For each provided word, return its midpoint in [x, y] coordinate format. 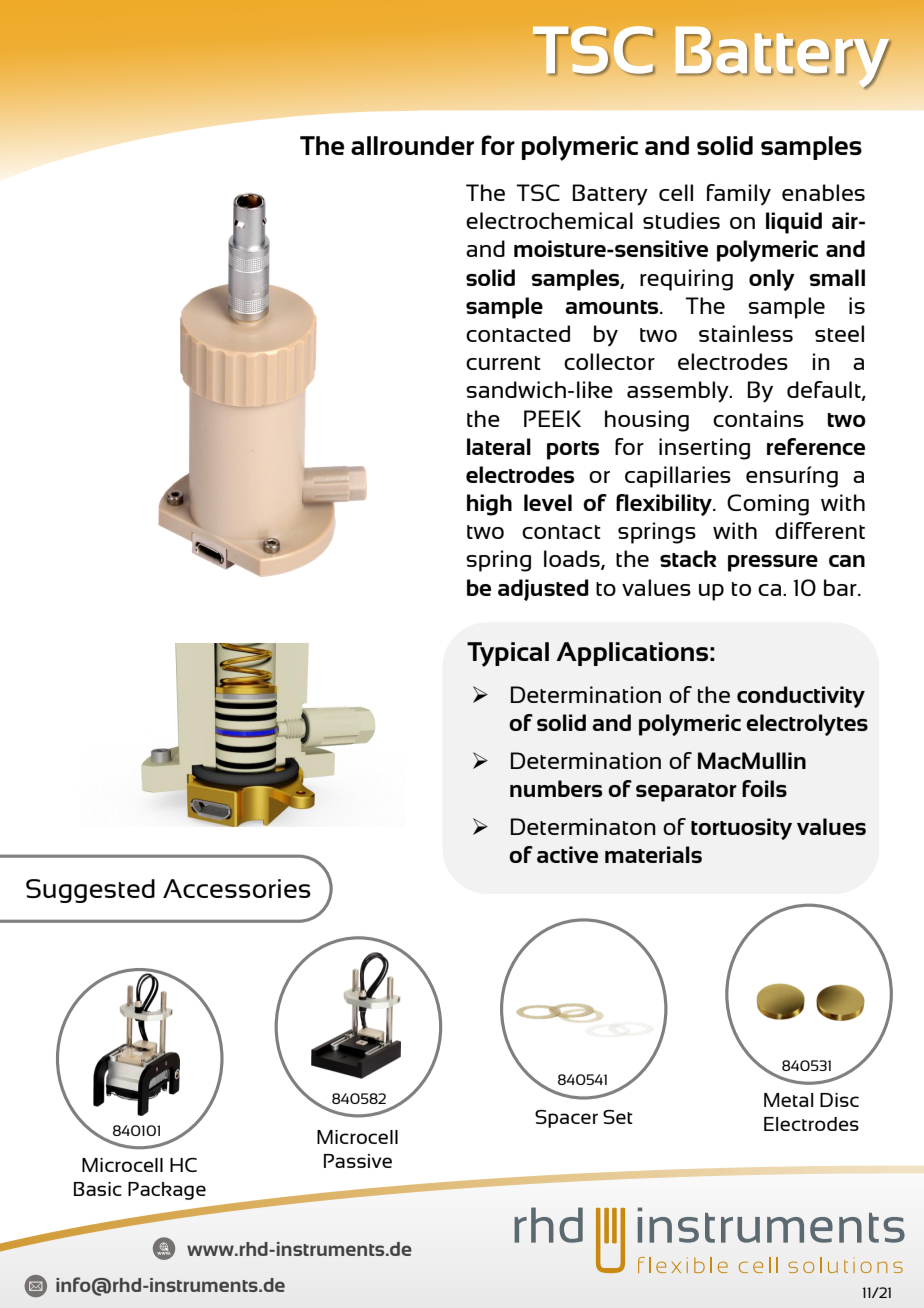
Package [167, 1191]
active [567, 854]
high [489, 505]
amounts [613, 307]
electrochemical [549, 220]
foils [764, 788]
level [548, 502]
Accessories [237, 888]
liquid [794, 223]
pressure [773, 563]
